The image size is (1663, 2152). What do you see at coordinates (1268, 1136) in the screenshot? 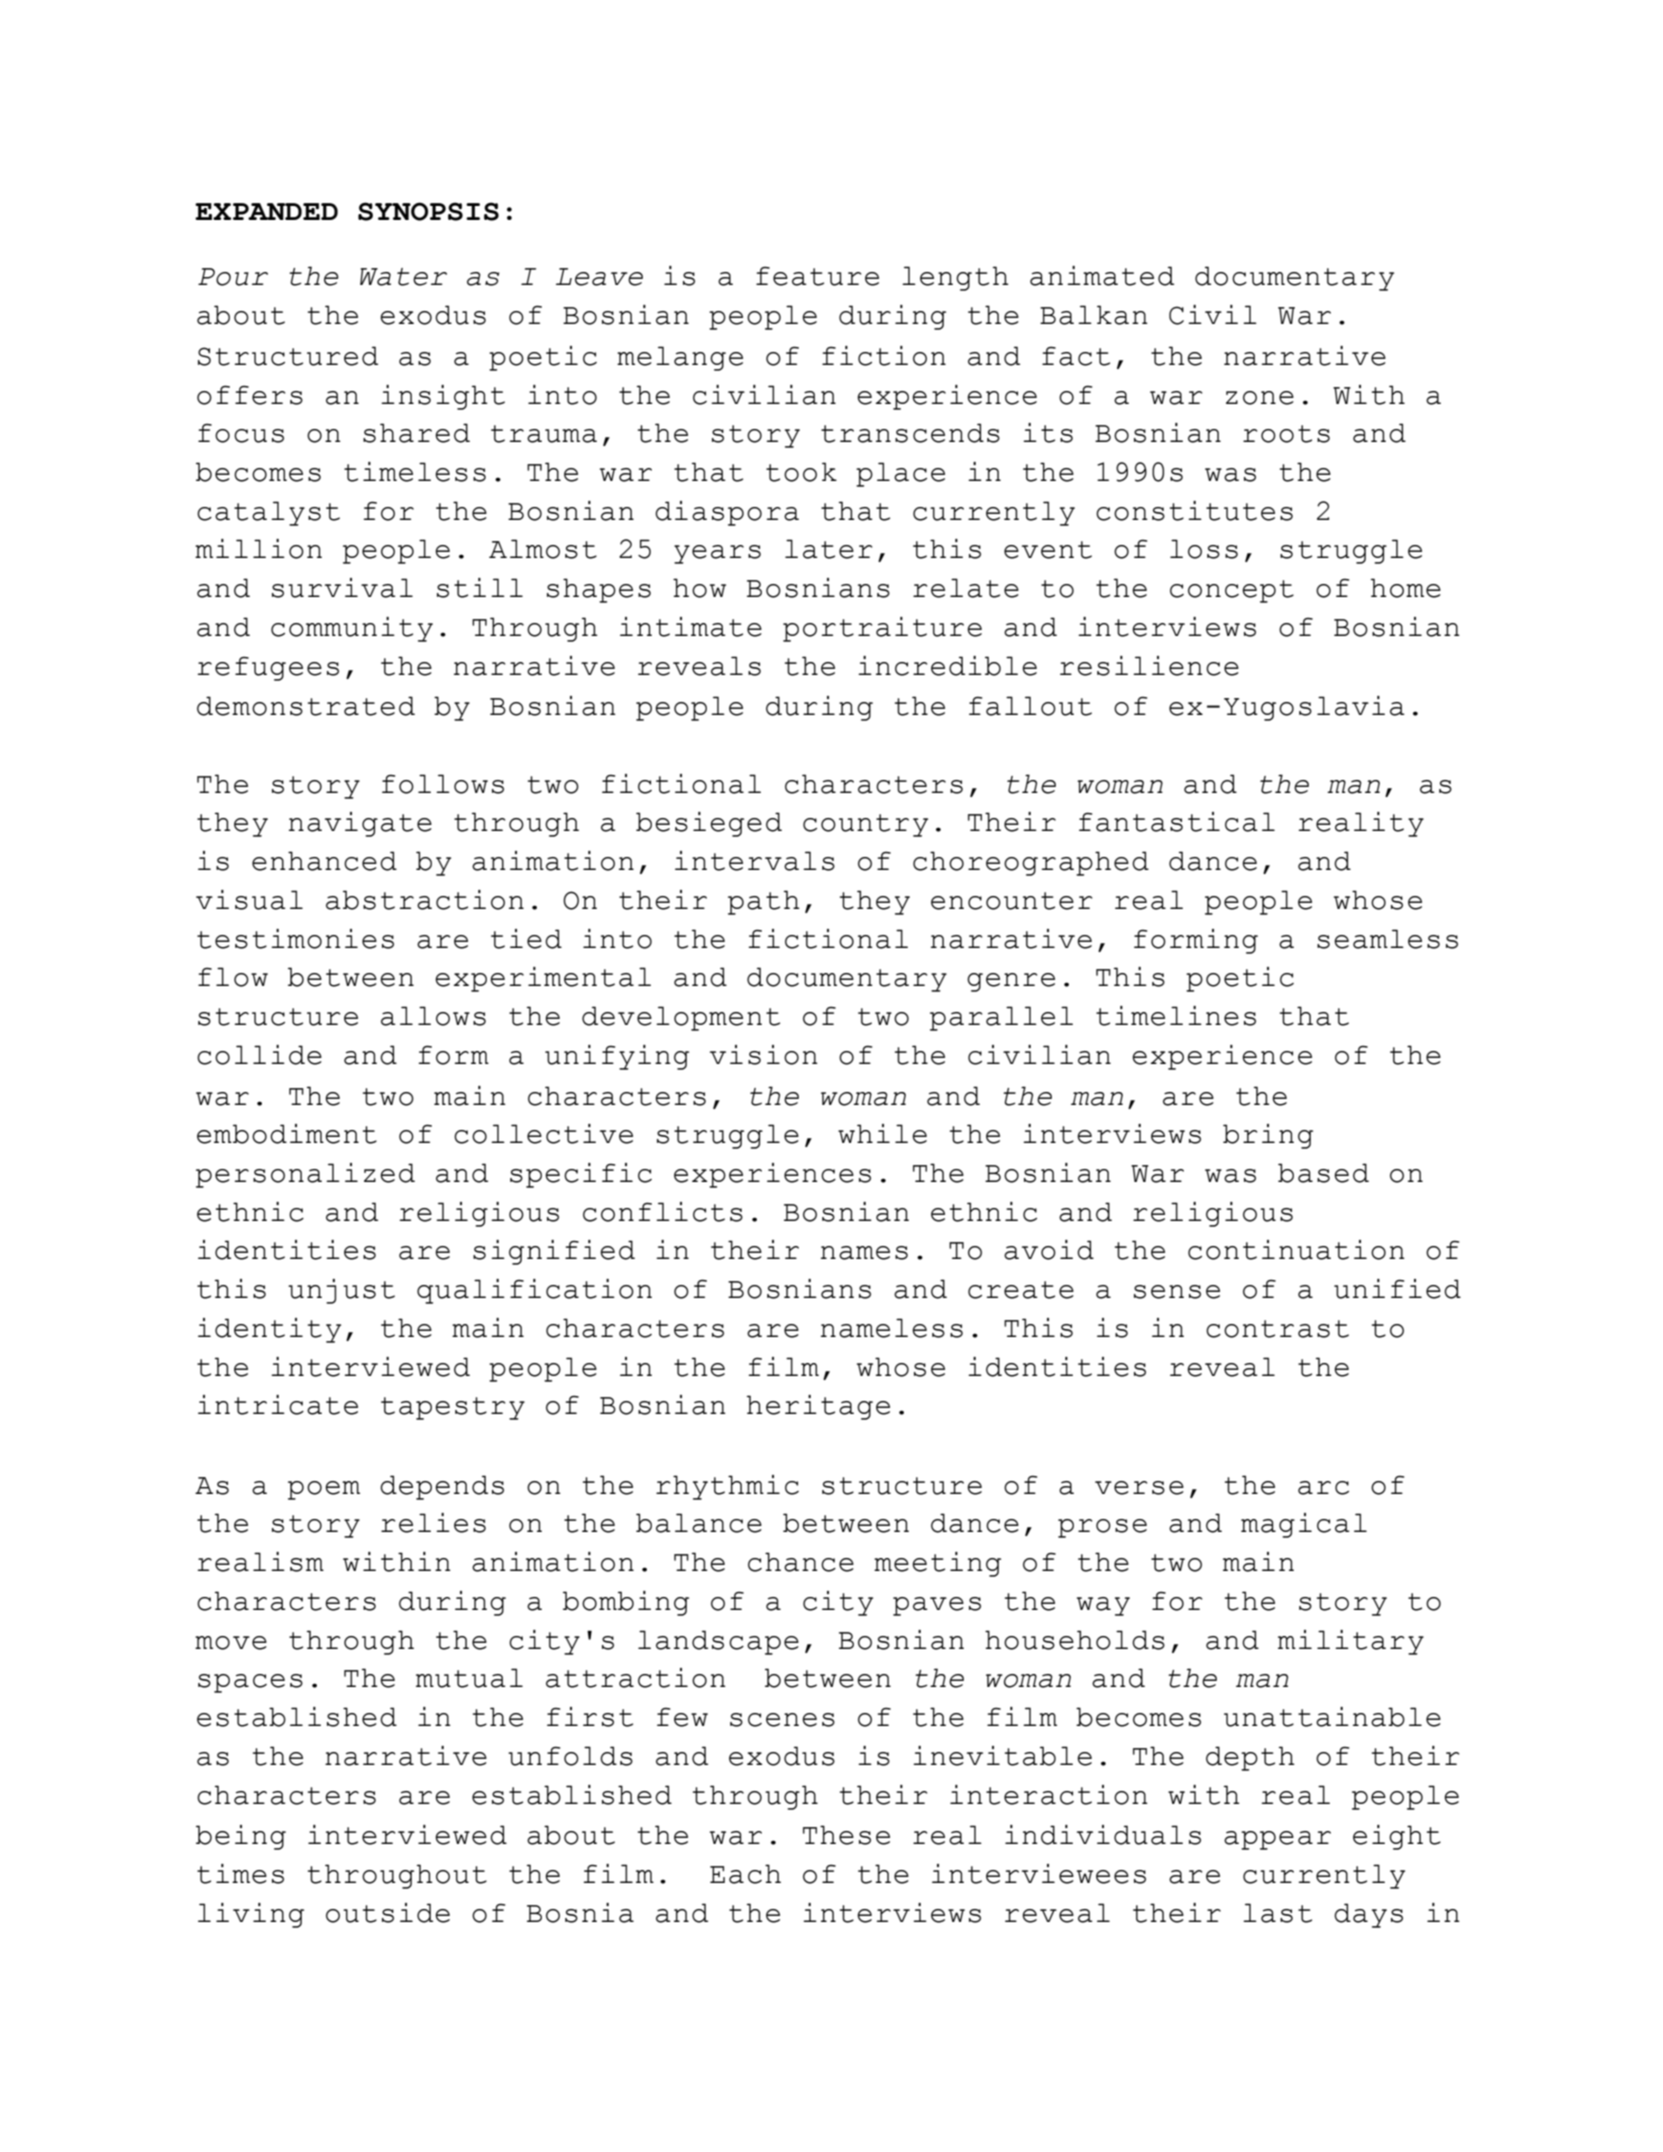
I see `bring` at bounding box center [1268, 1136].
